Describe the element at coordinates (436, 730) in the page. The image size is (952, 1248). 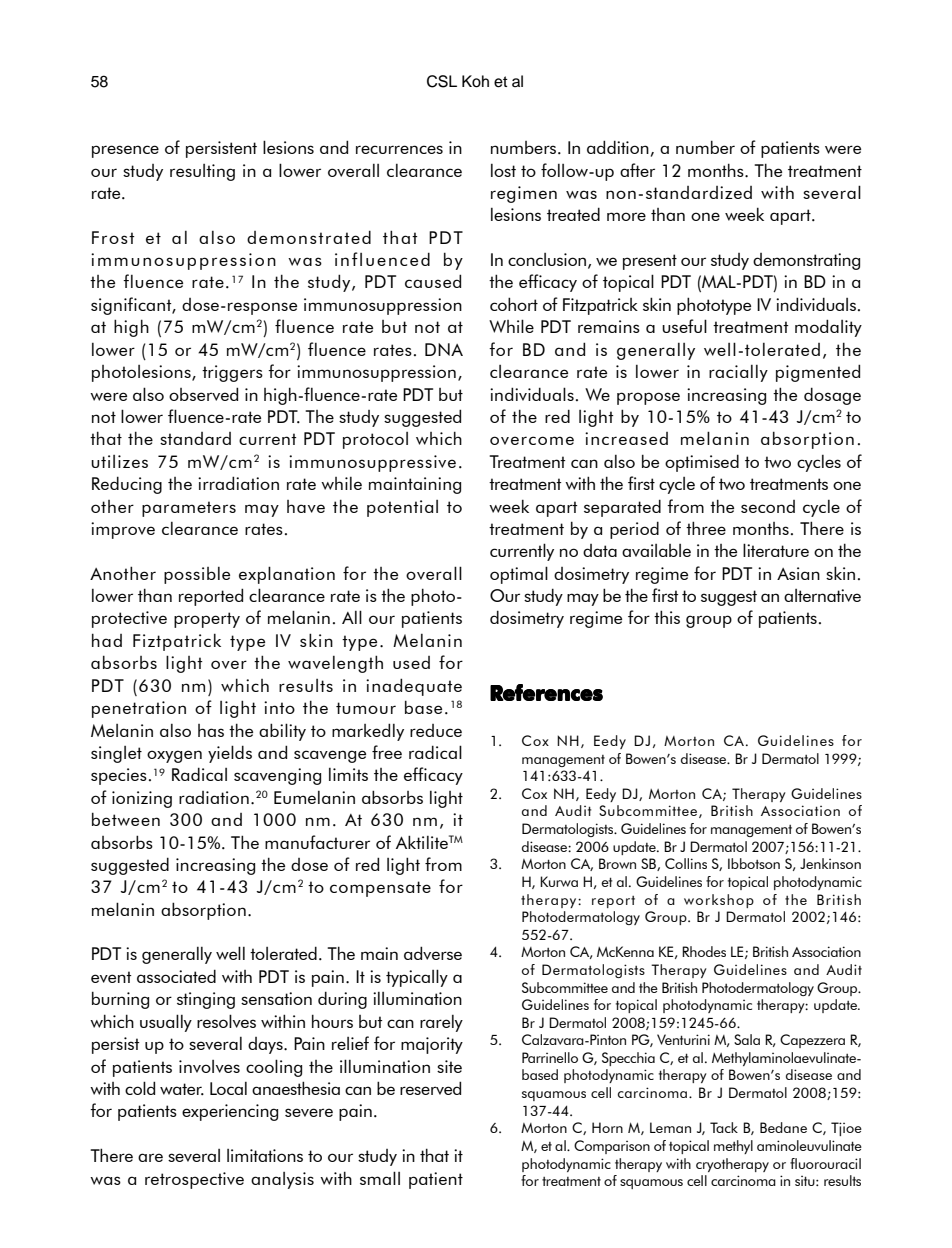
I see `reduce` at that location.
